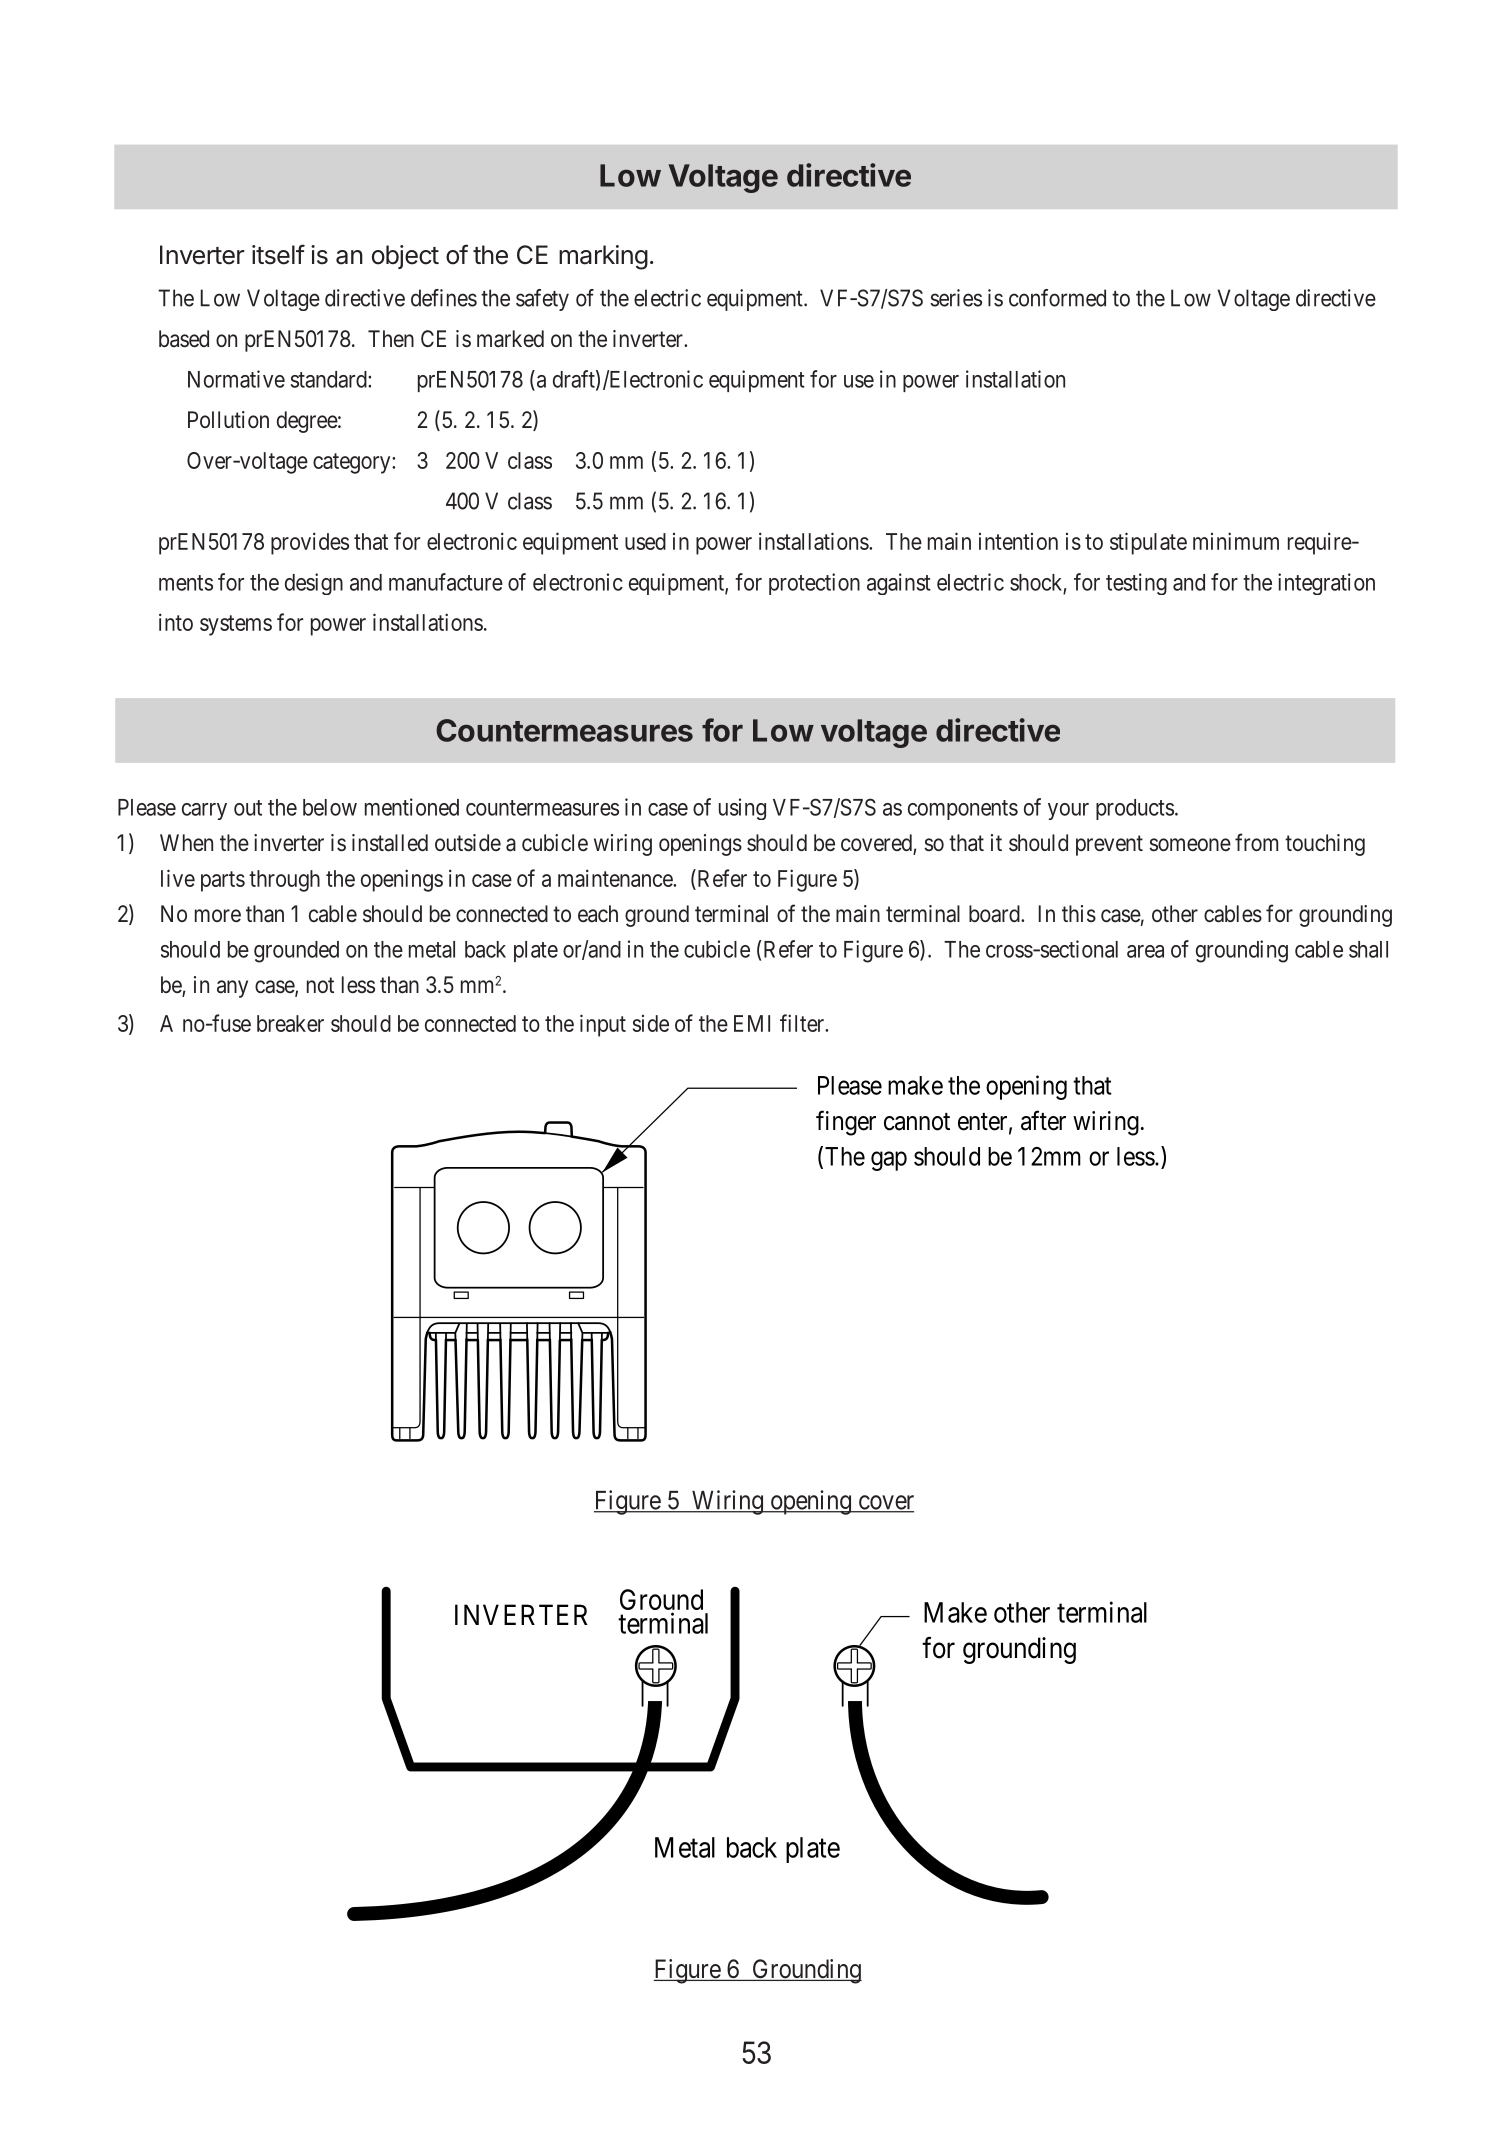 This image has height=2134, width=1508. I want to click on conformed, so click(1057, 298).
